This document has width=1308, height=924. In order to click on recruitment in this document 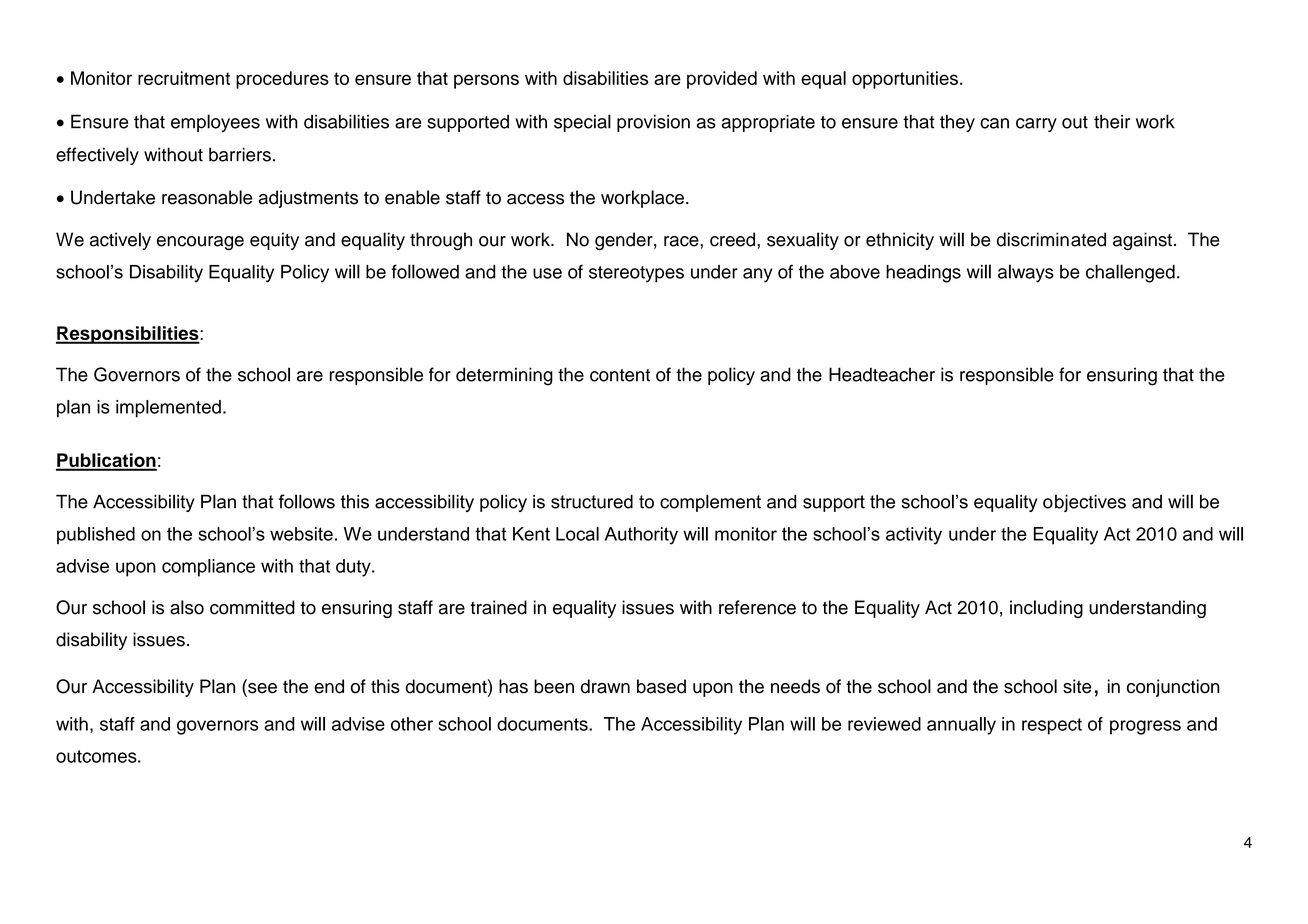, I will do `click(184, 78)`.
